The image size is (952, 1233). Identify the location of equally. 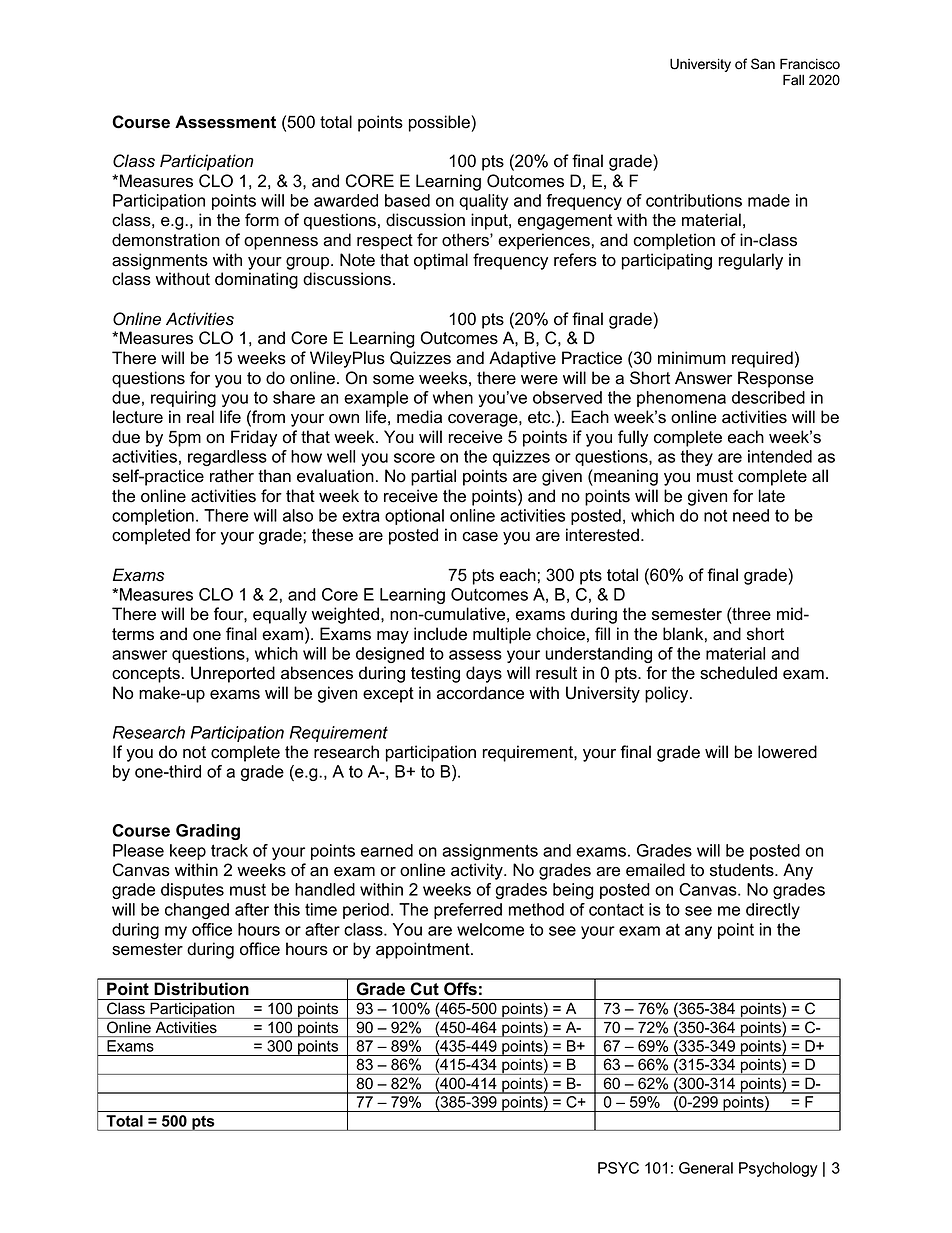
(280, 615).
